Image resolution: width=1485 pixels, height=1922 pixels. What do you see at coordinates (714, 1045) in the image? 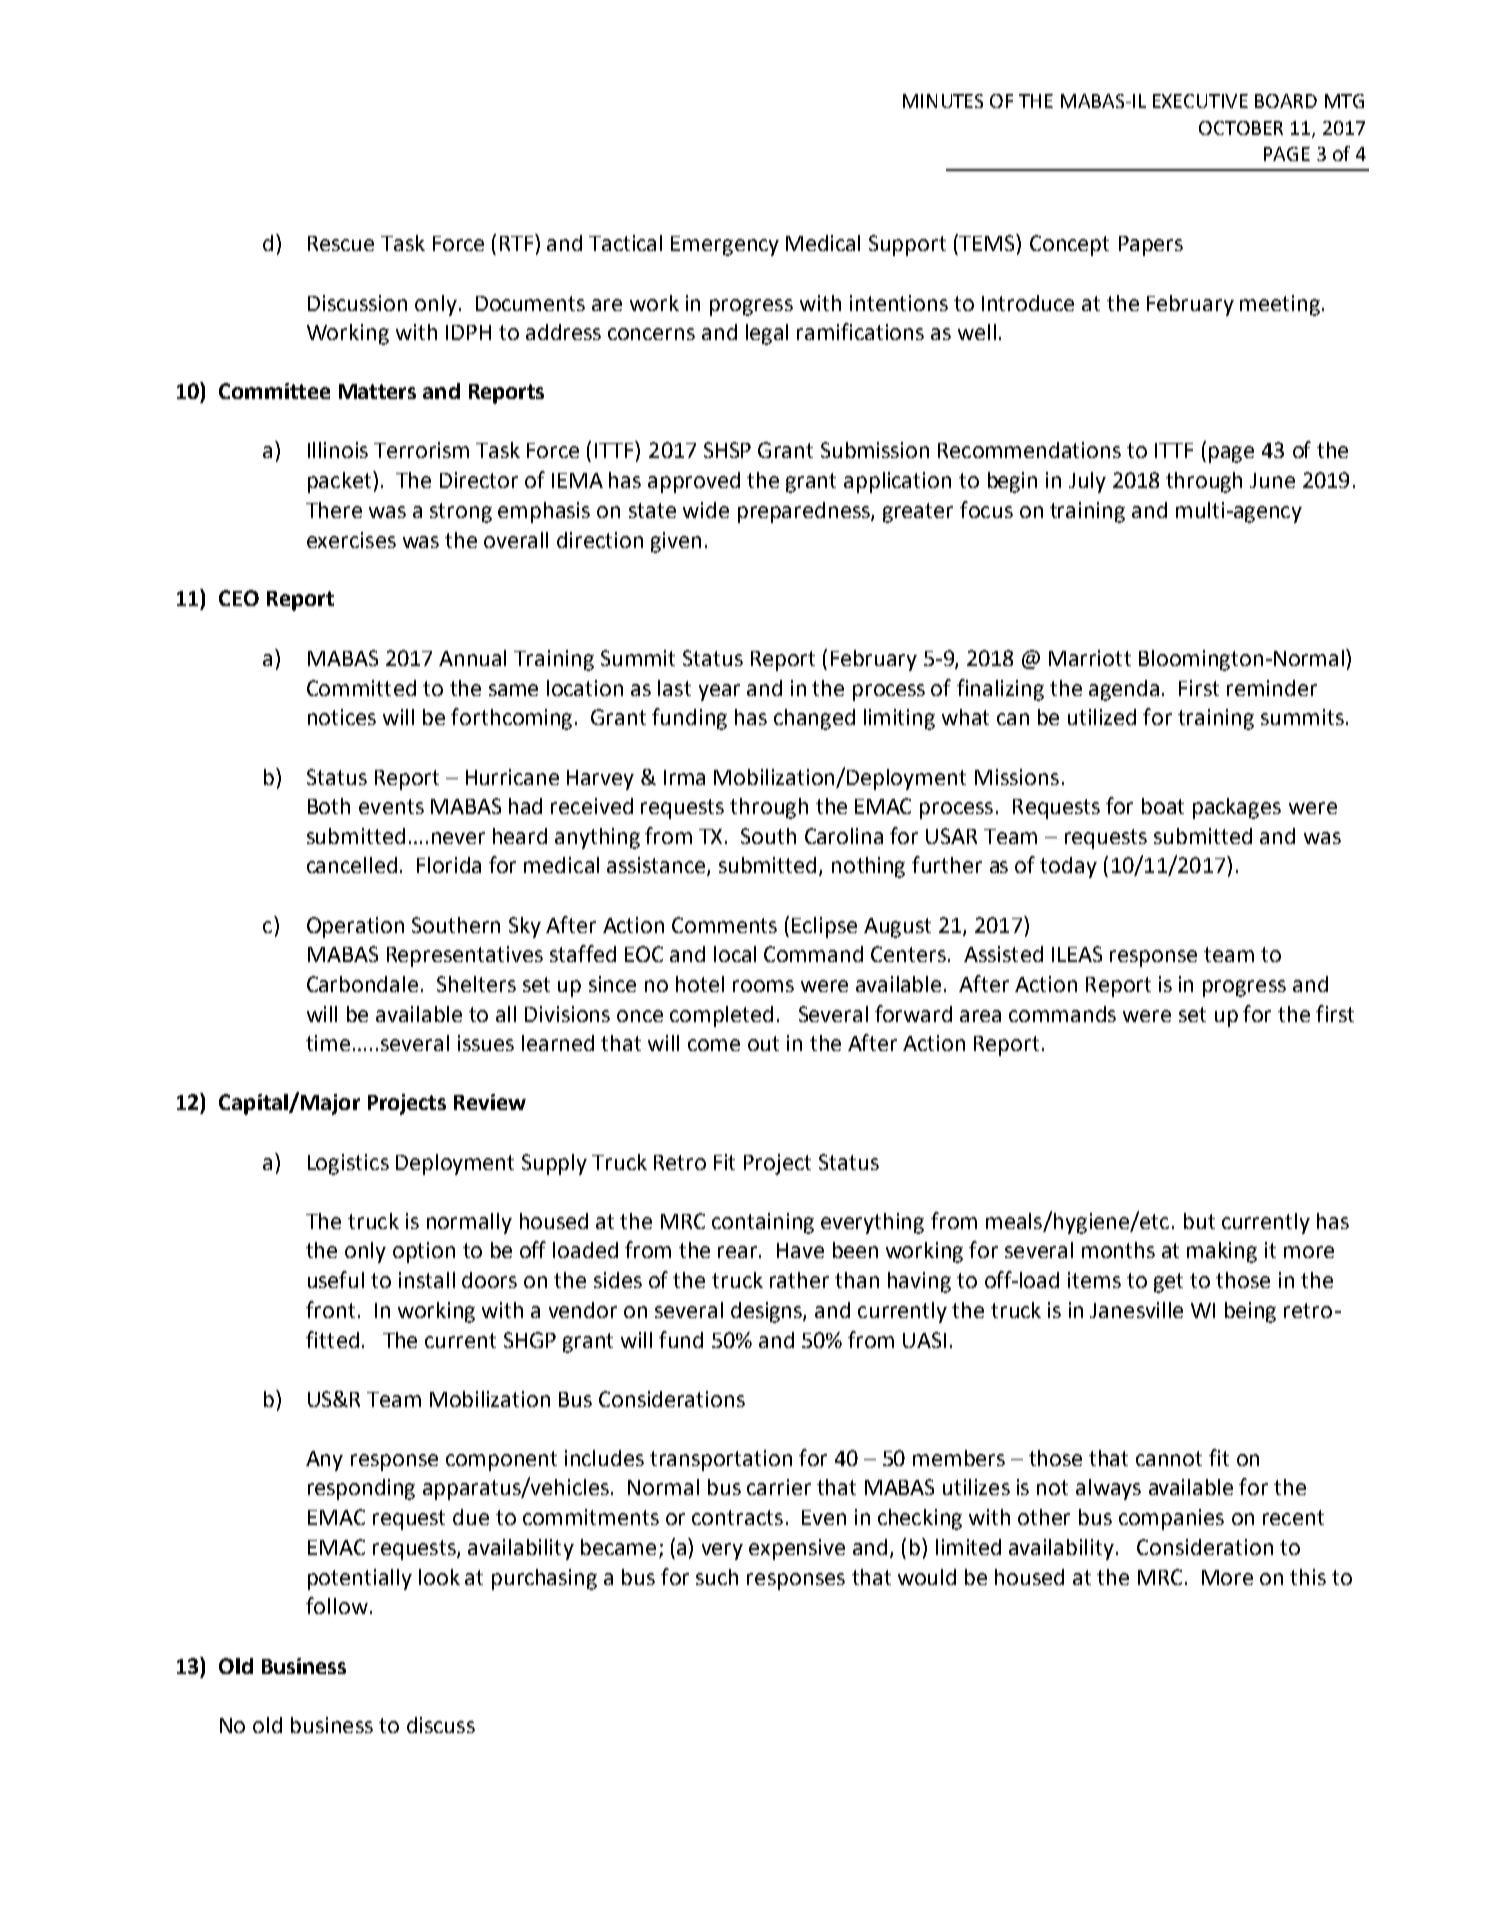
I see `come` at bounding box center [714, 1045].
